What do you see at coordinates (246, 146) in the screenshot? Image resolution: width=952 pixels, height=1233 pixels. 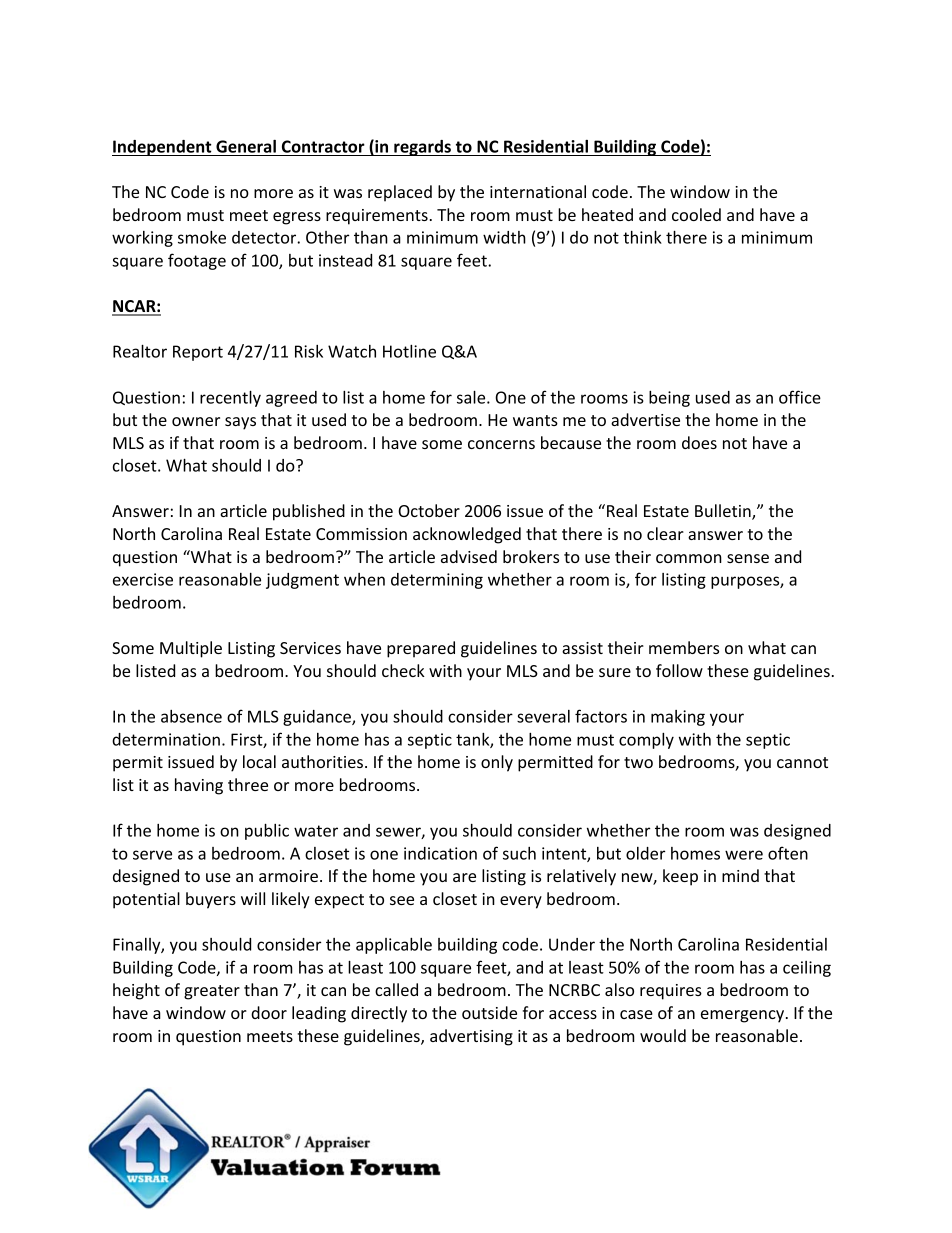 I see `General` at bounding box center [246, 146].
